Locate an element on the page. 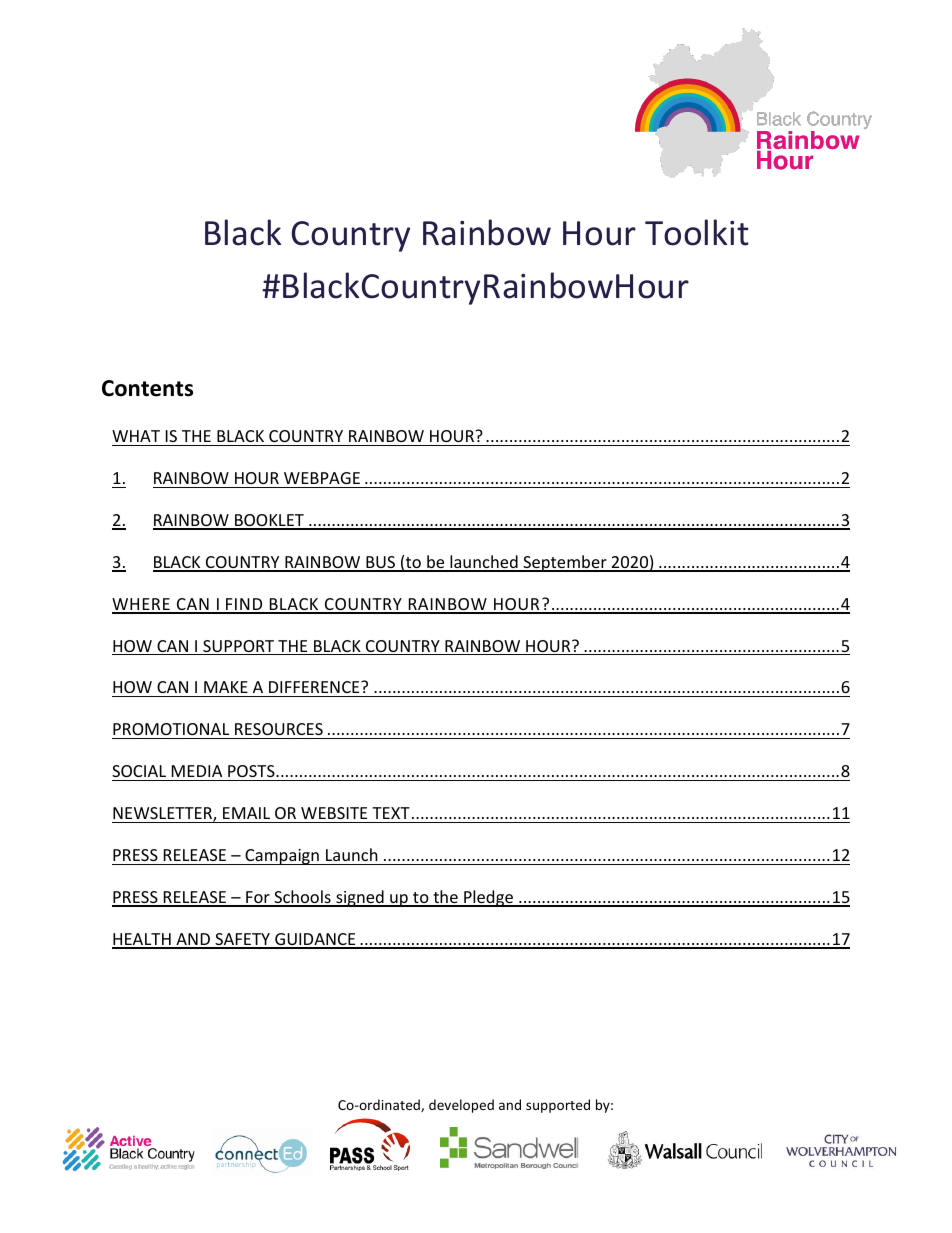 The image size is (952, 1233). Pledge is located at coordinates (488, 898).
